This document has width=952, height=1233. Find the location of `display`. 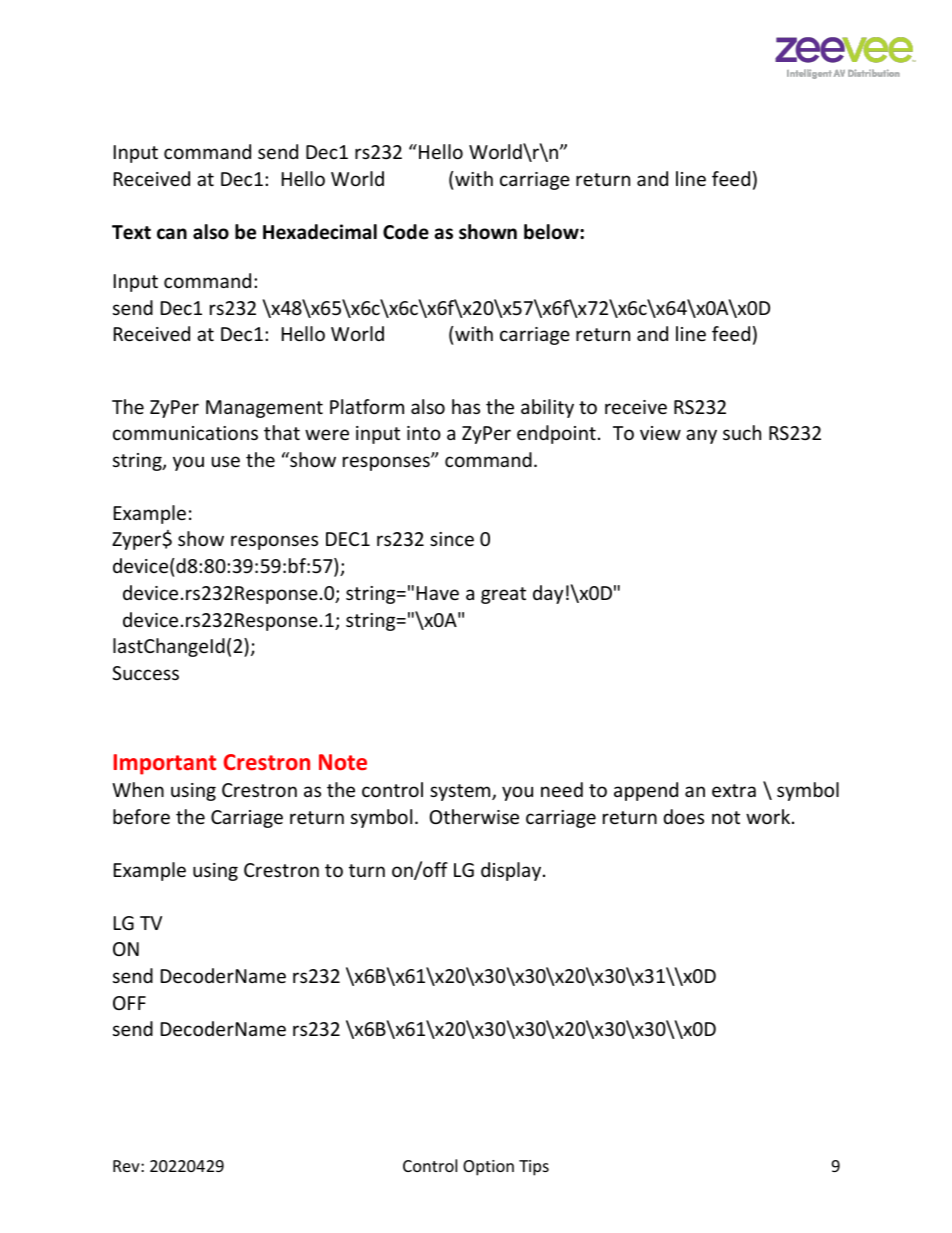

display is located at coordinates (512, 871).
